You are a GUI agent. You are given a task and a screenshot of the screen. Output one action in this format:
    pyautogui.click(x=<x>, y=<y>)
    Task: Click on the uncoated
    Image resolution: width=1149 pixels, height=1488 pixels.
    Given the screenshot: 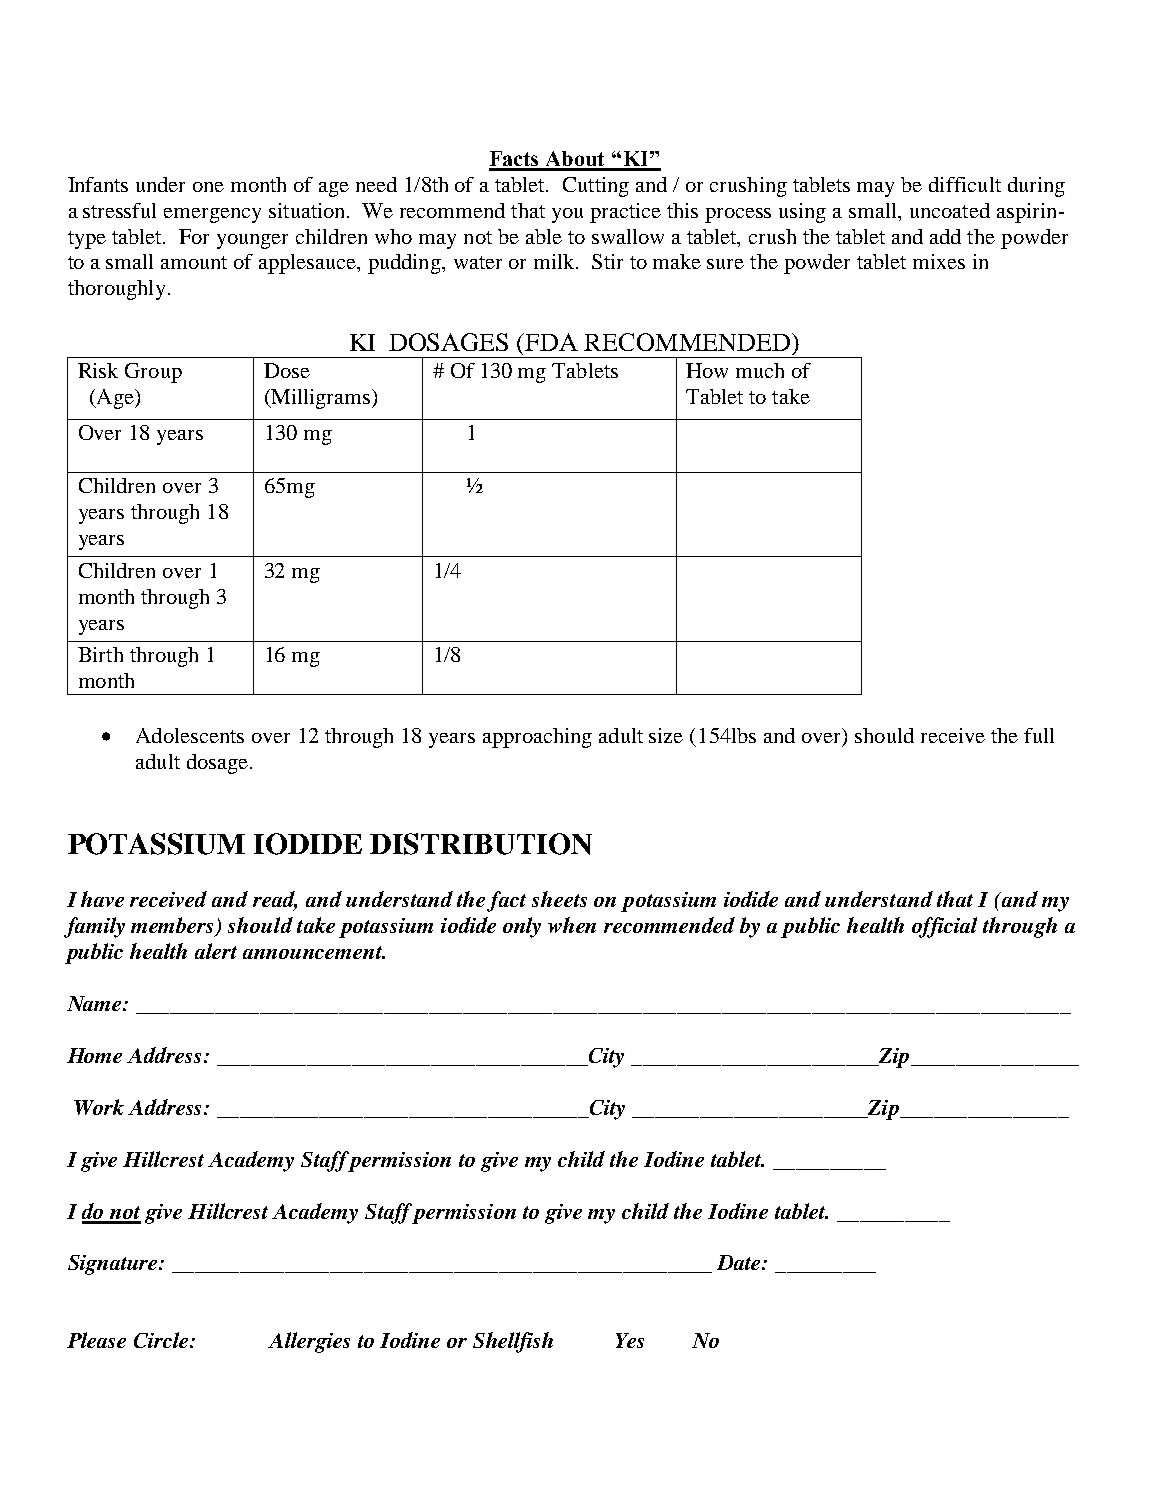 What is the action you would take?
    pyautogui.click(x=950, y=210)
